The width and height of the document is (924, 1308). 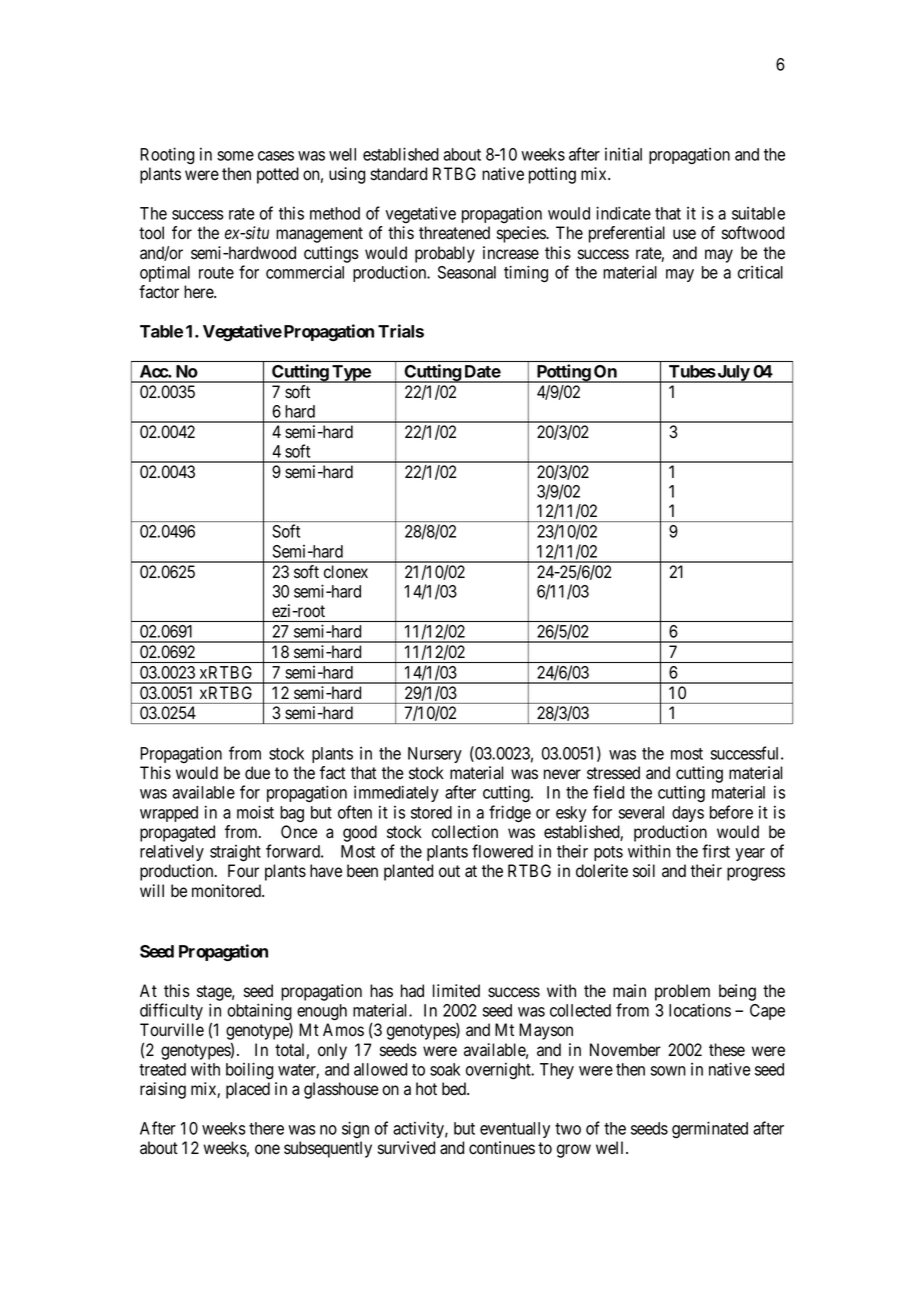 I want to click on some, so click(x=235, y=156).
